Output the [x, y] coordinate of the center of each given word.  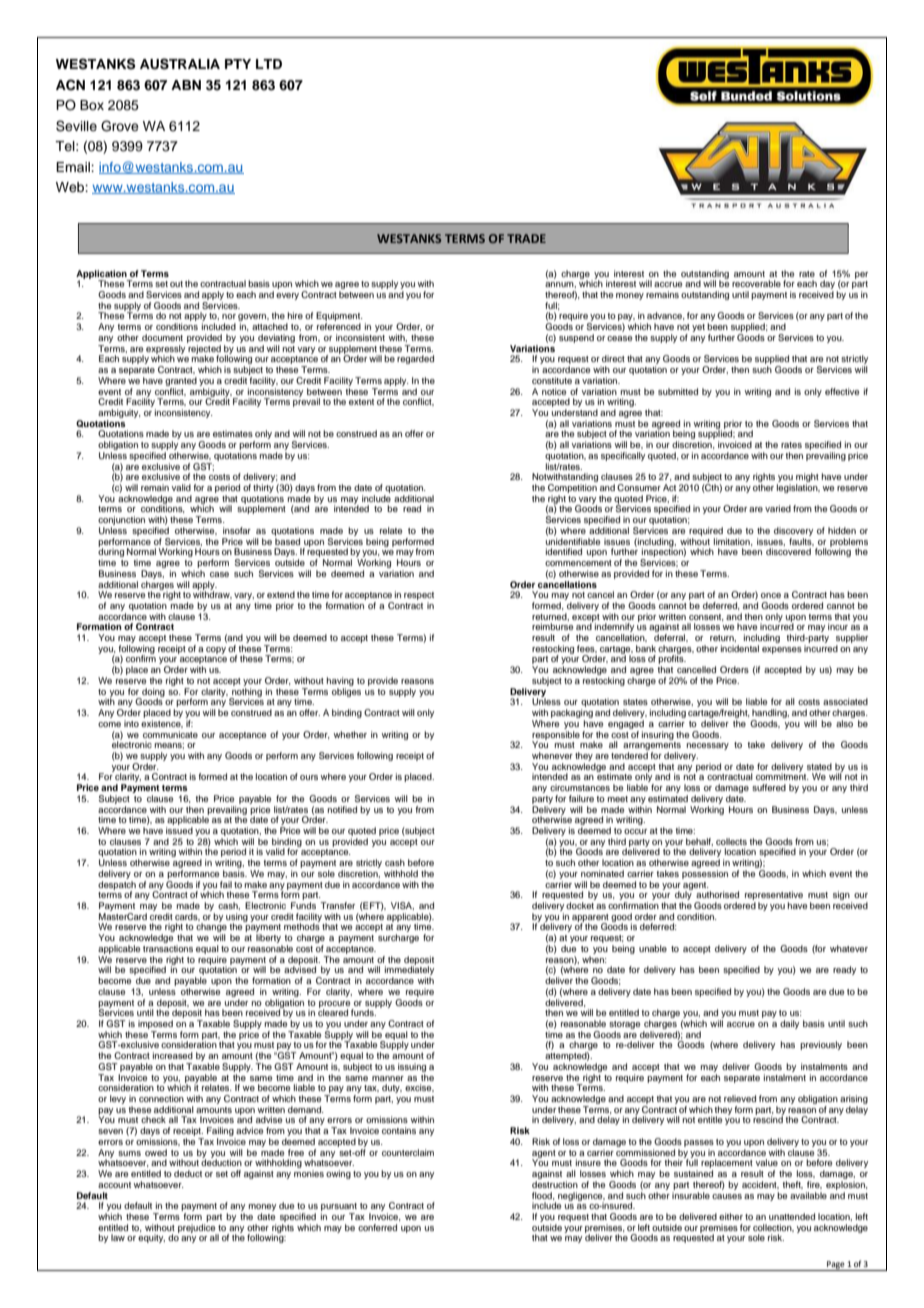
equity [151, 1238]
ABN [186, 85]
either [731, 1216]
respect [419, 597]
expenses [782, 650]
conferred [377, 1227]
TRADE [526, 238]
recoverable [756, 283]
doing [152, 693]
